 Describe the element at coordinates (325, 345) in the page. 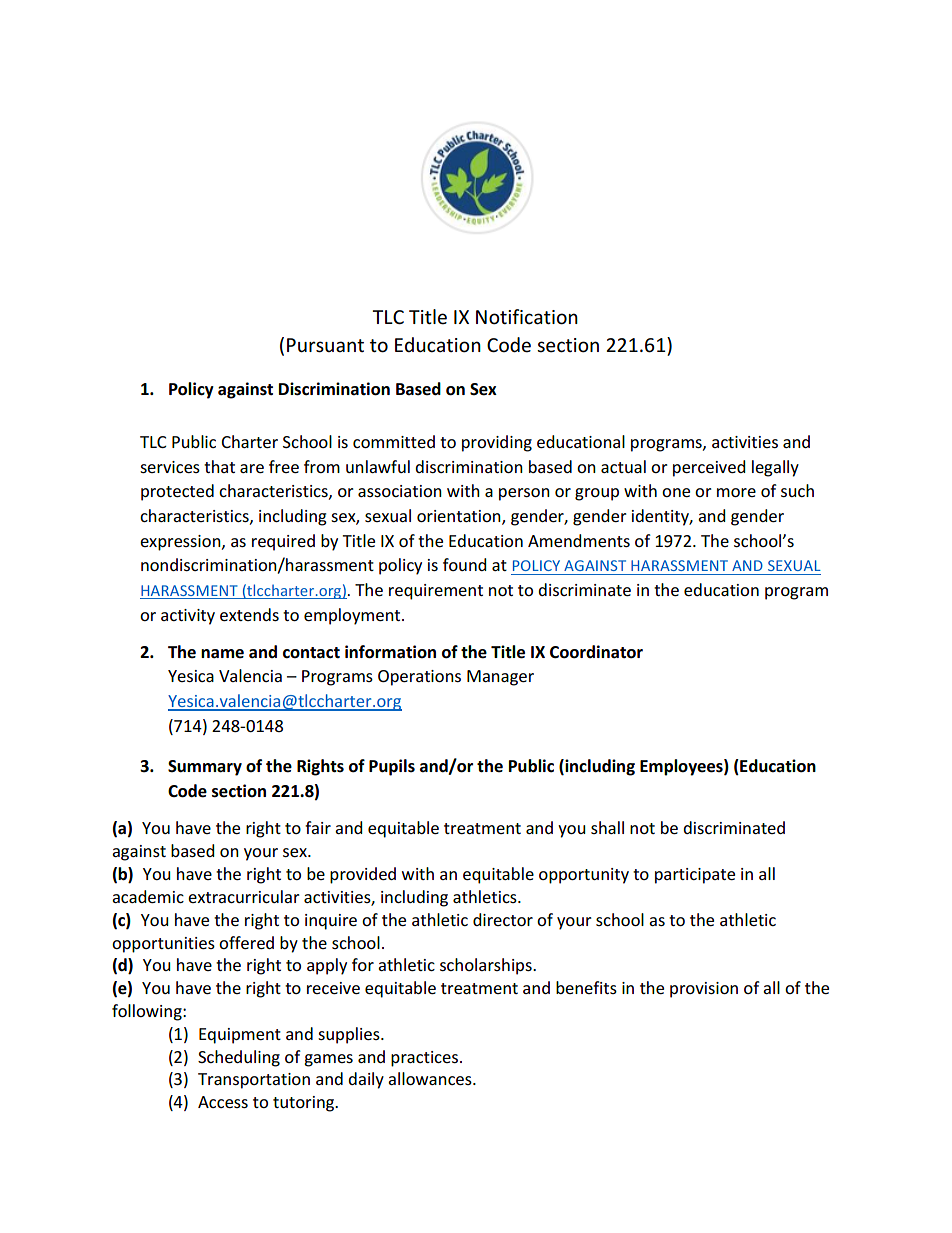

I see `Pursuant` at that location.
